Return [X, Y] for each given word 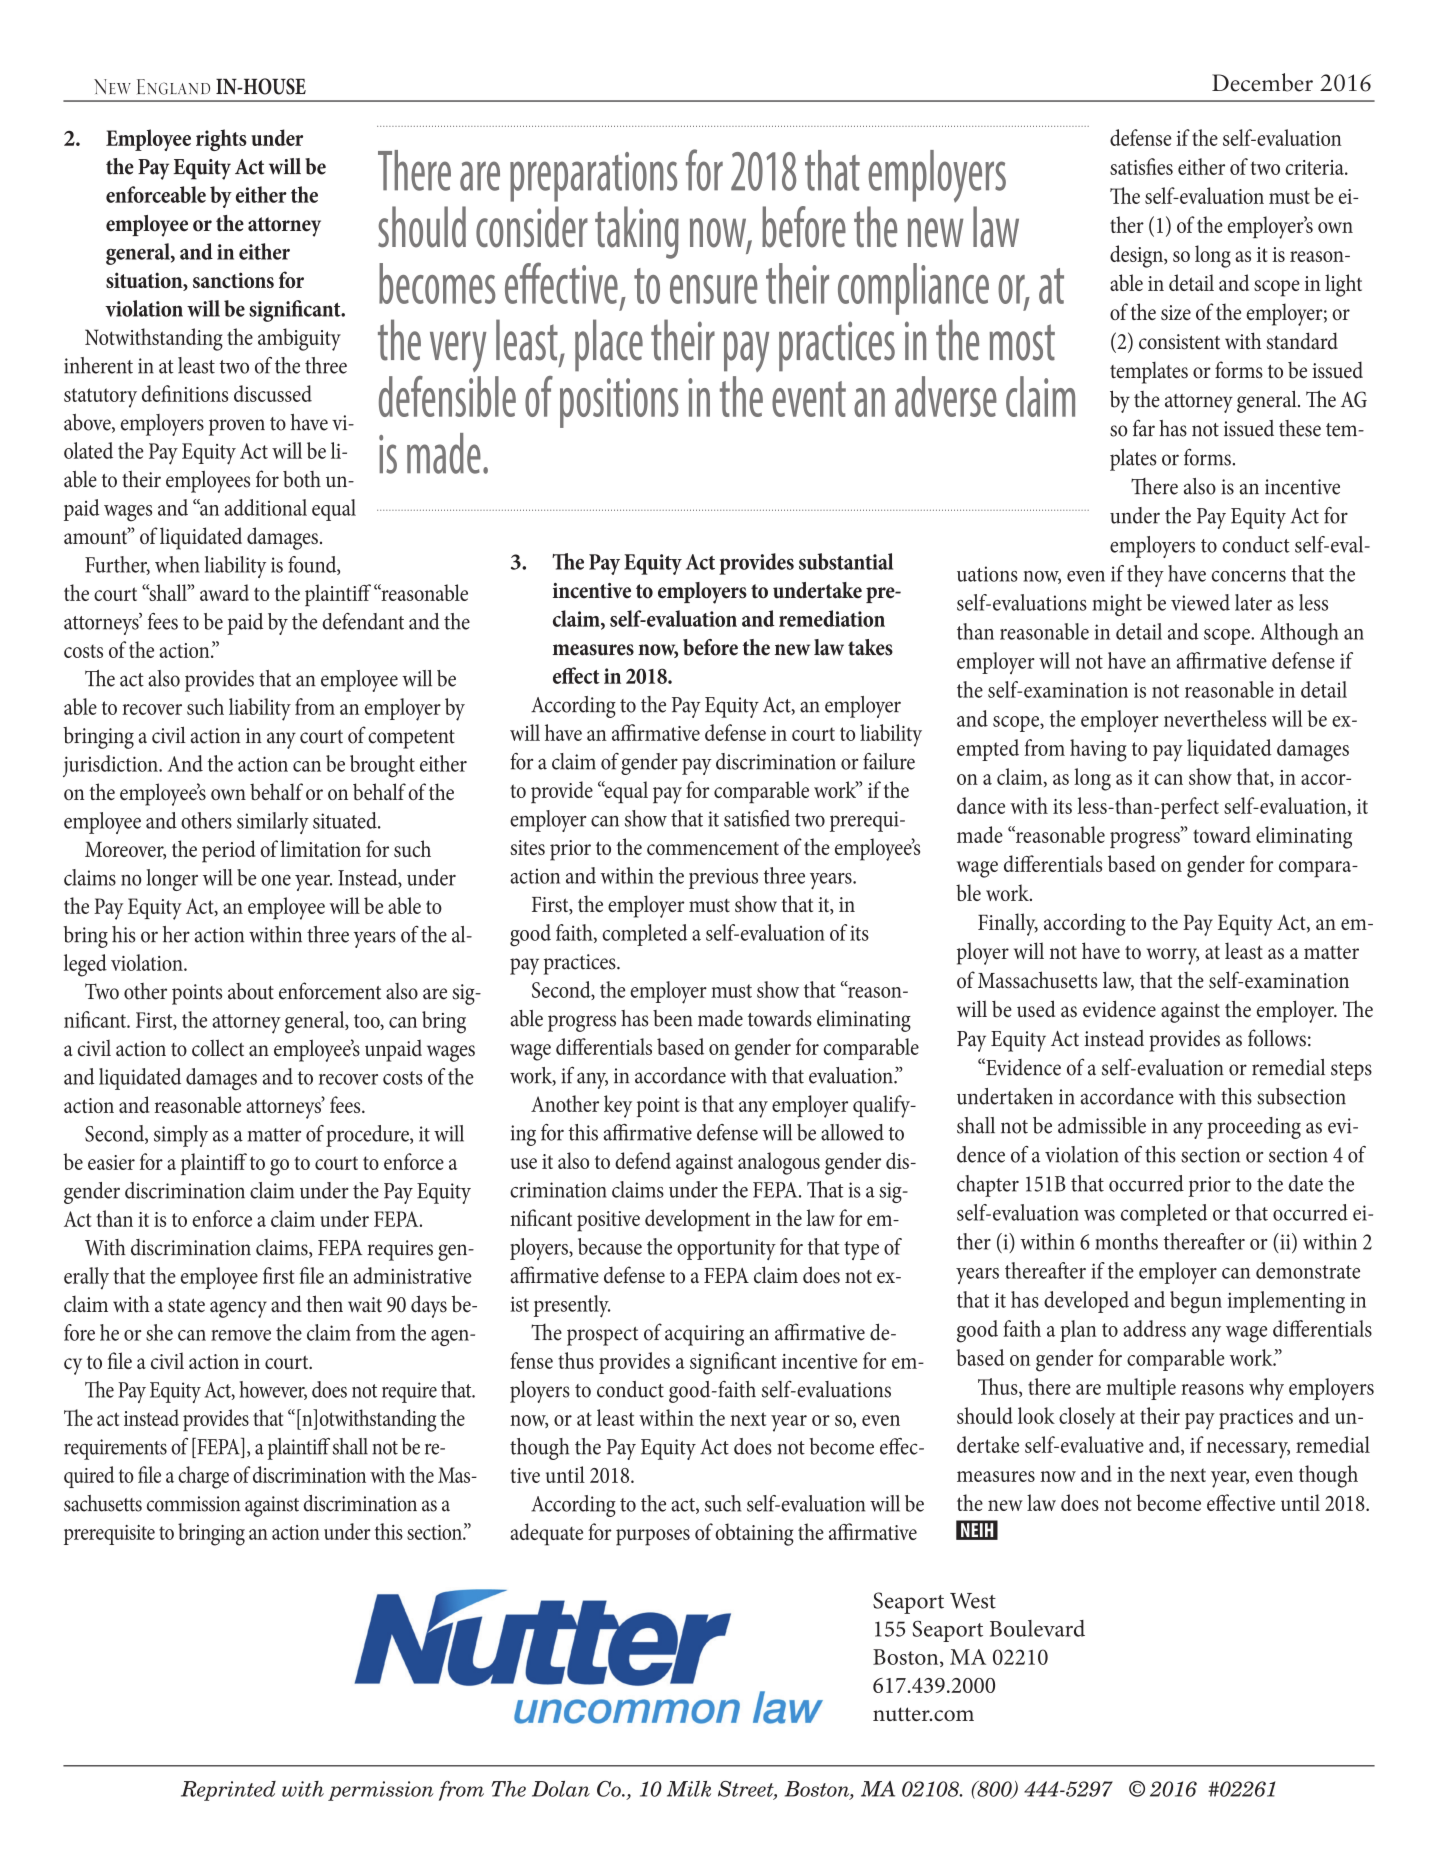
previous [723, 878]
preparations [593, 177]
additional [266, 507]
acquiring [704, 1335]
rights [221, 140]
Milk [689, 1789]
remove [241, 1335]
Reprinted [228, 1791]
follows [1277, 1038]
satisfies [1141, 166]
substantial [846, 561]
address [1154, 1328]
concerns [1249, 576]
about [251, 991]
